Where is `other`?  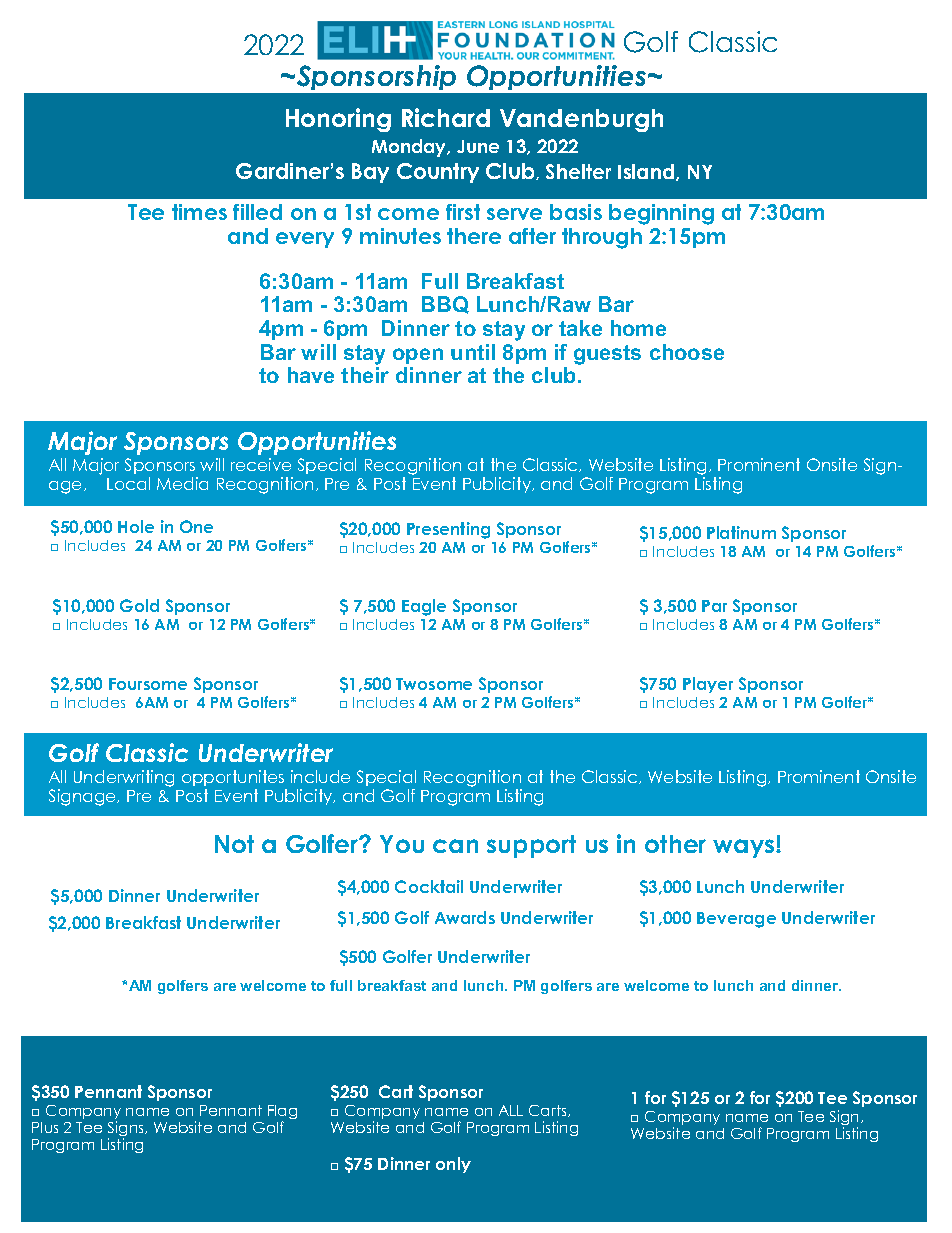
other is located at coordinates (675, 844).
